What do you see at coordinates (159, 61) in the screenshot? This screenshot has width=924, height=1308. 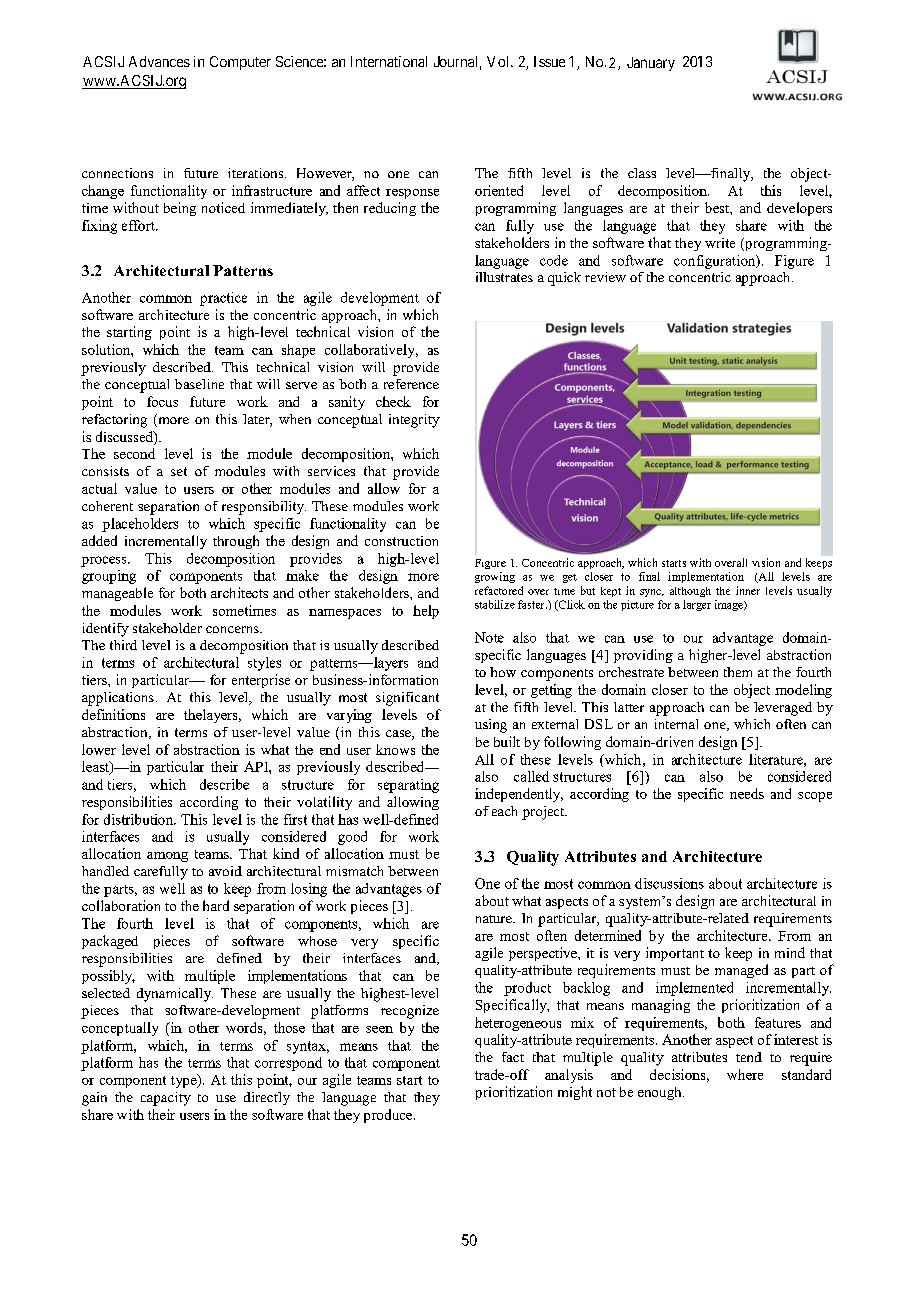 I see `Advances` at bounding box center [159, 61].
